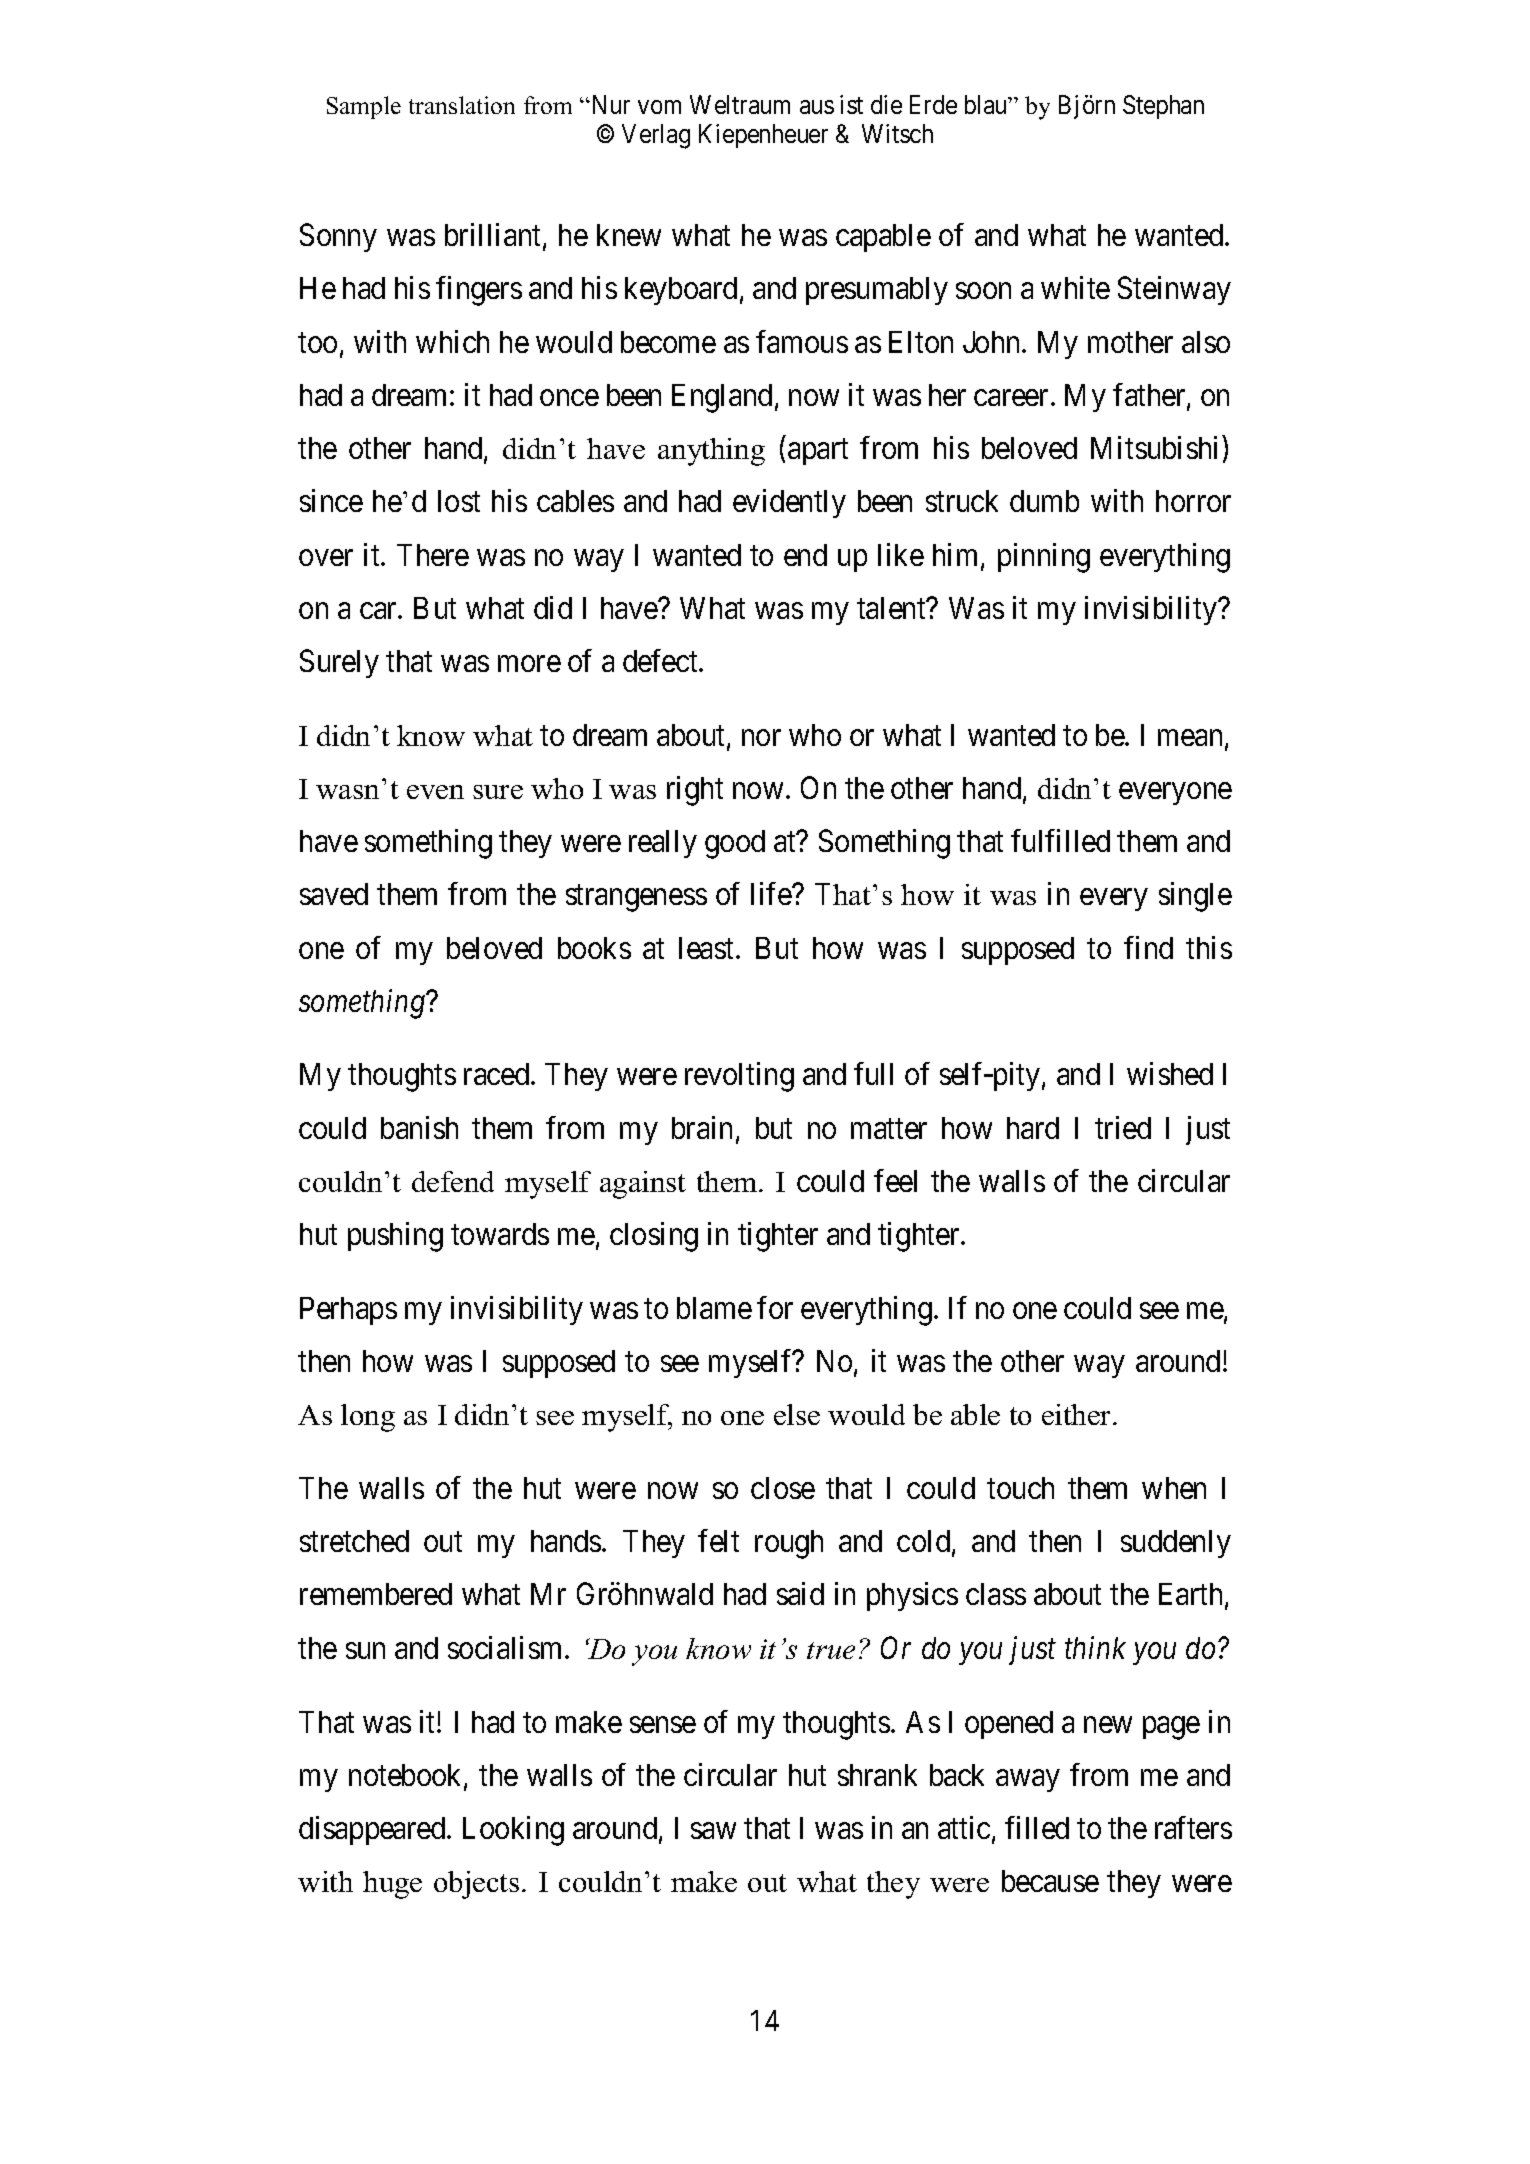  What do you see at coordinates (1148, 947) in the image?
I see `find` at bounding box center [1148, 947].
